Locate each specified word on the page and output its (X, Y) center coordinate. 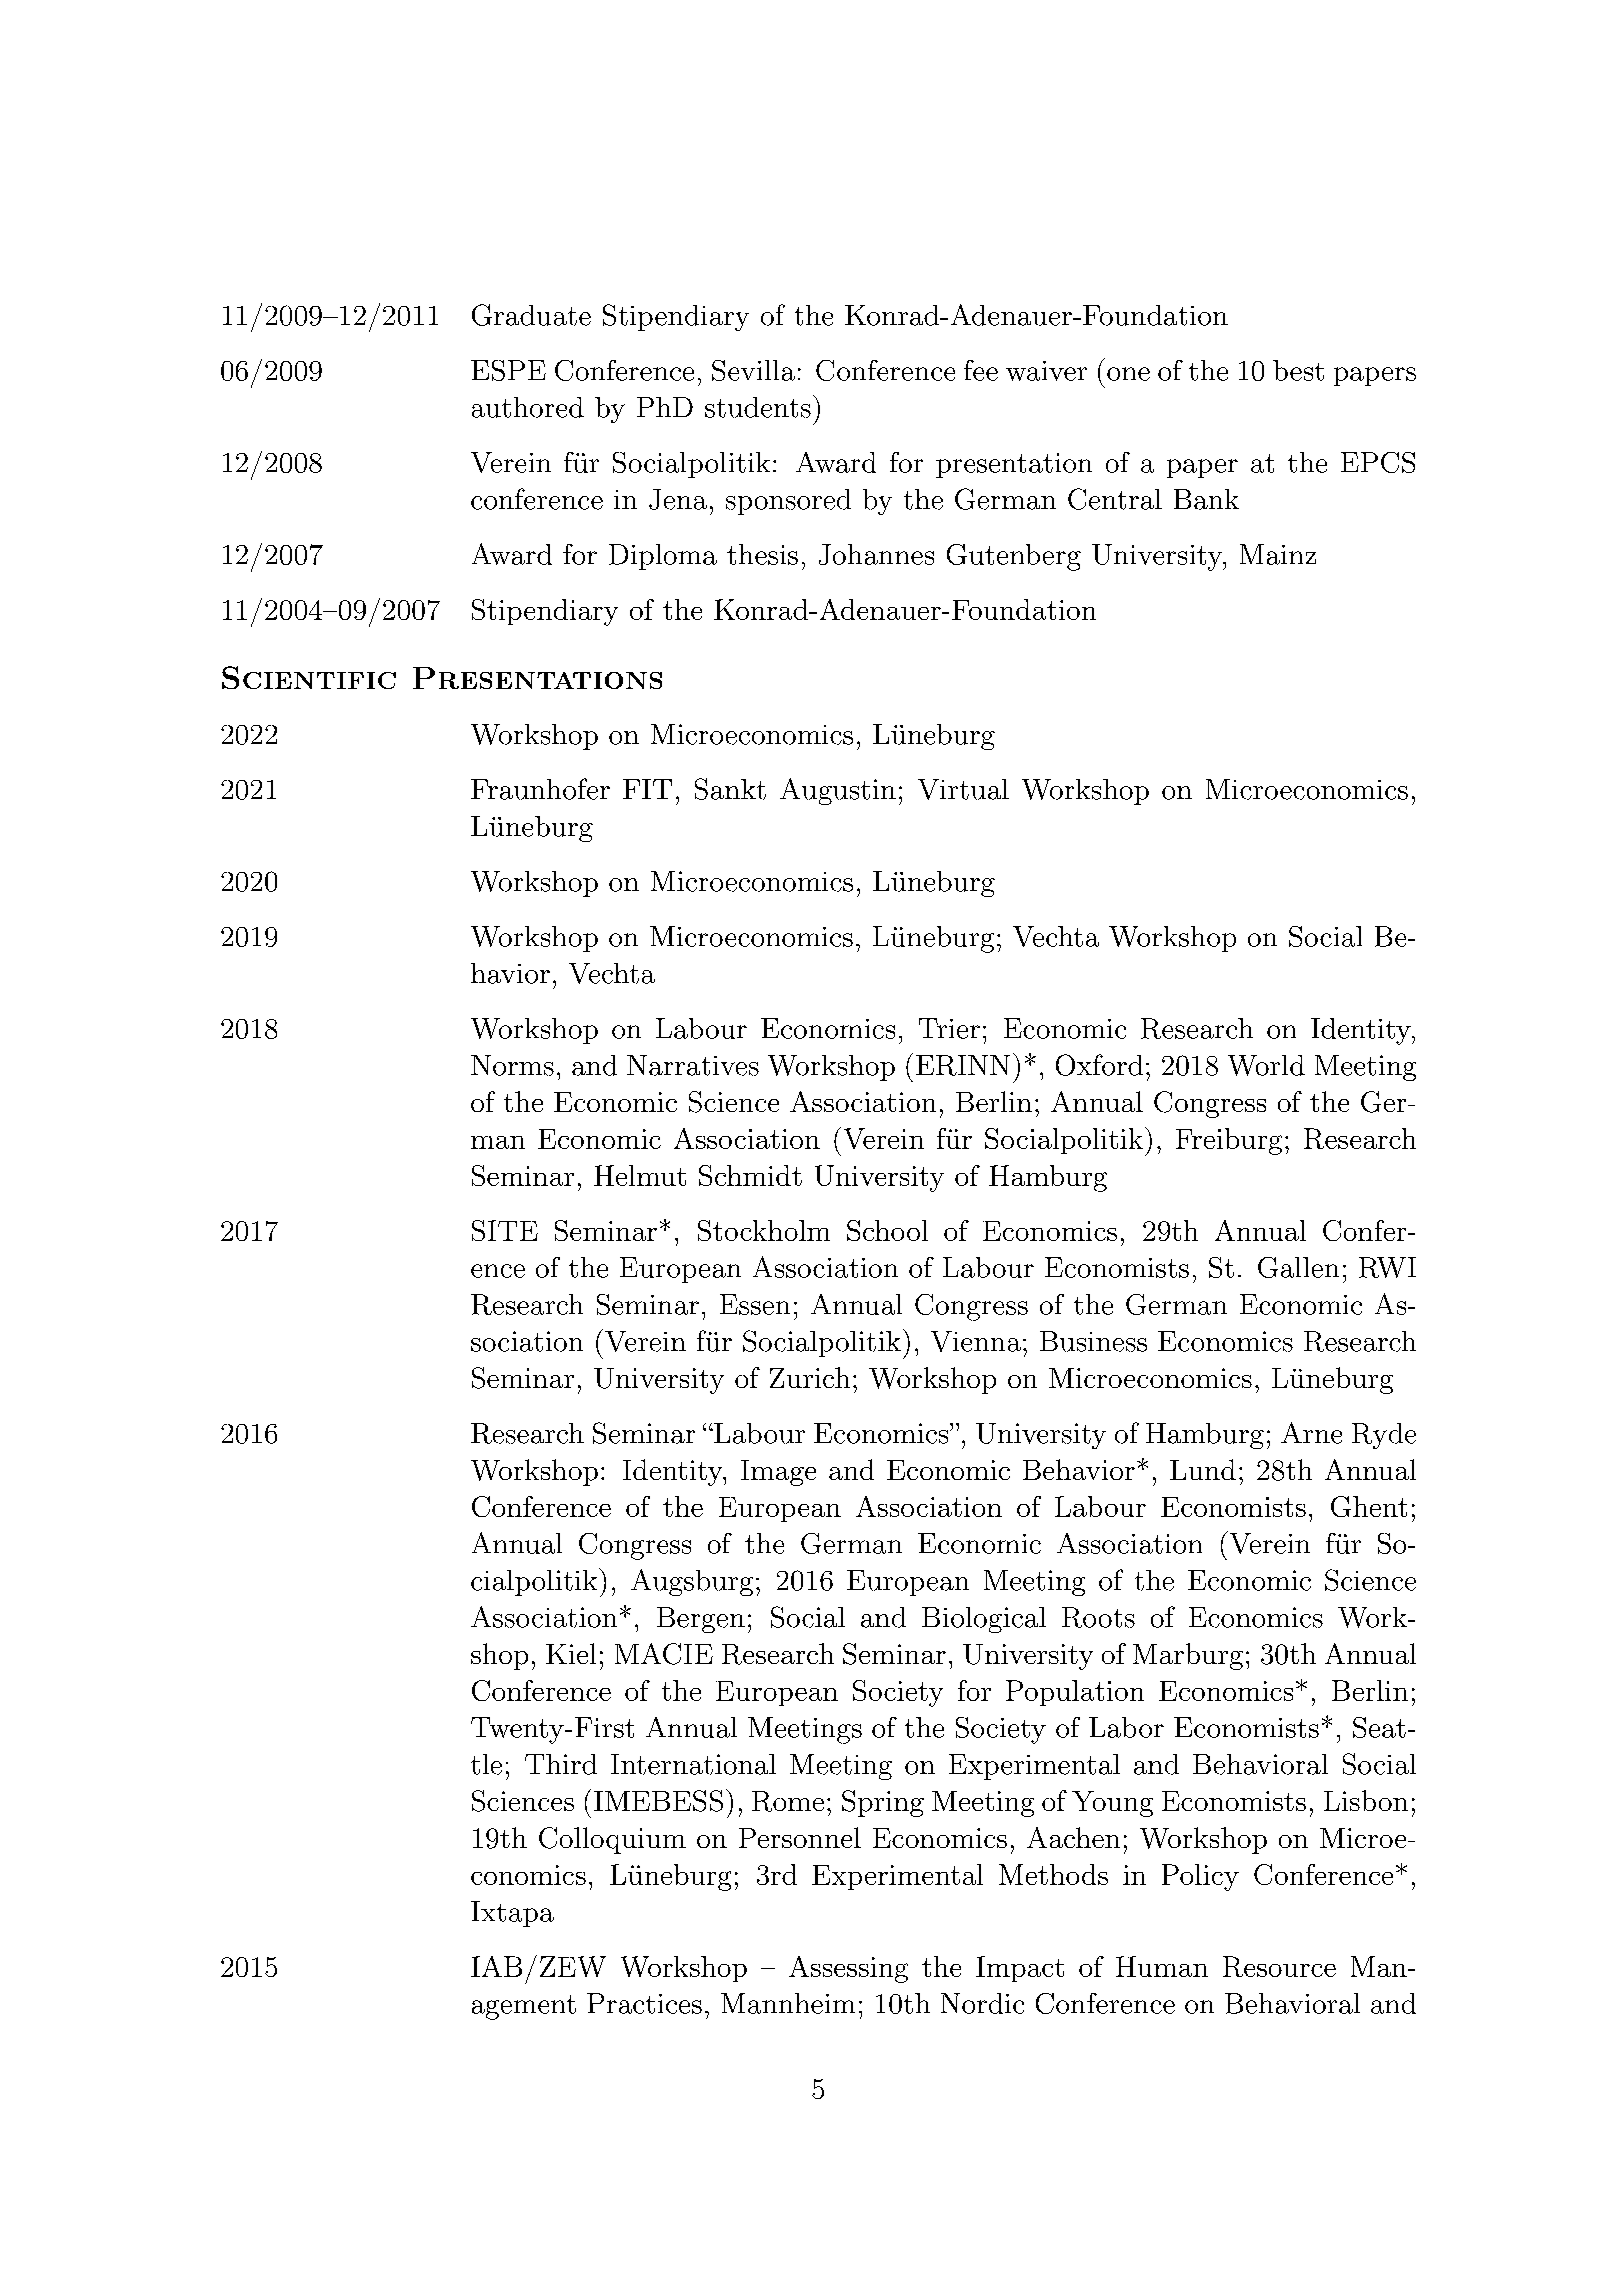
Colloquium (612, 1840)
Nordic (982, 2003)
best (1298, 370)
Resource (1279, 1966)
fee (981, 370)
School (887, 1230)
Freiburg (1229, 1141)
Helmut (640, 1175)
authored (528, 407)
